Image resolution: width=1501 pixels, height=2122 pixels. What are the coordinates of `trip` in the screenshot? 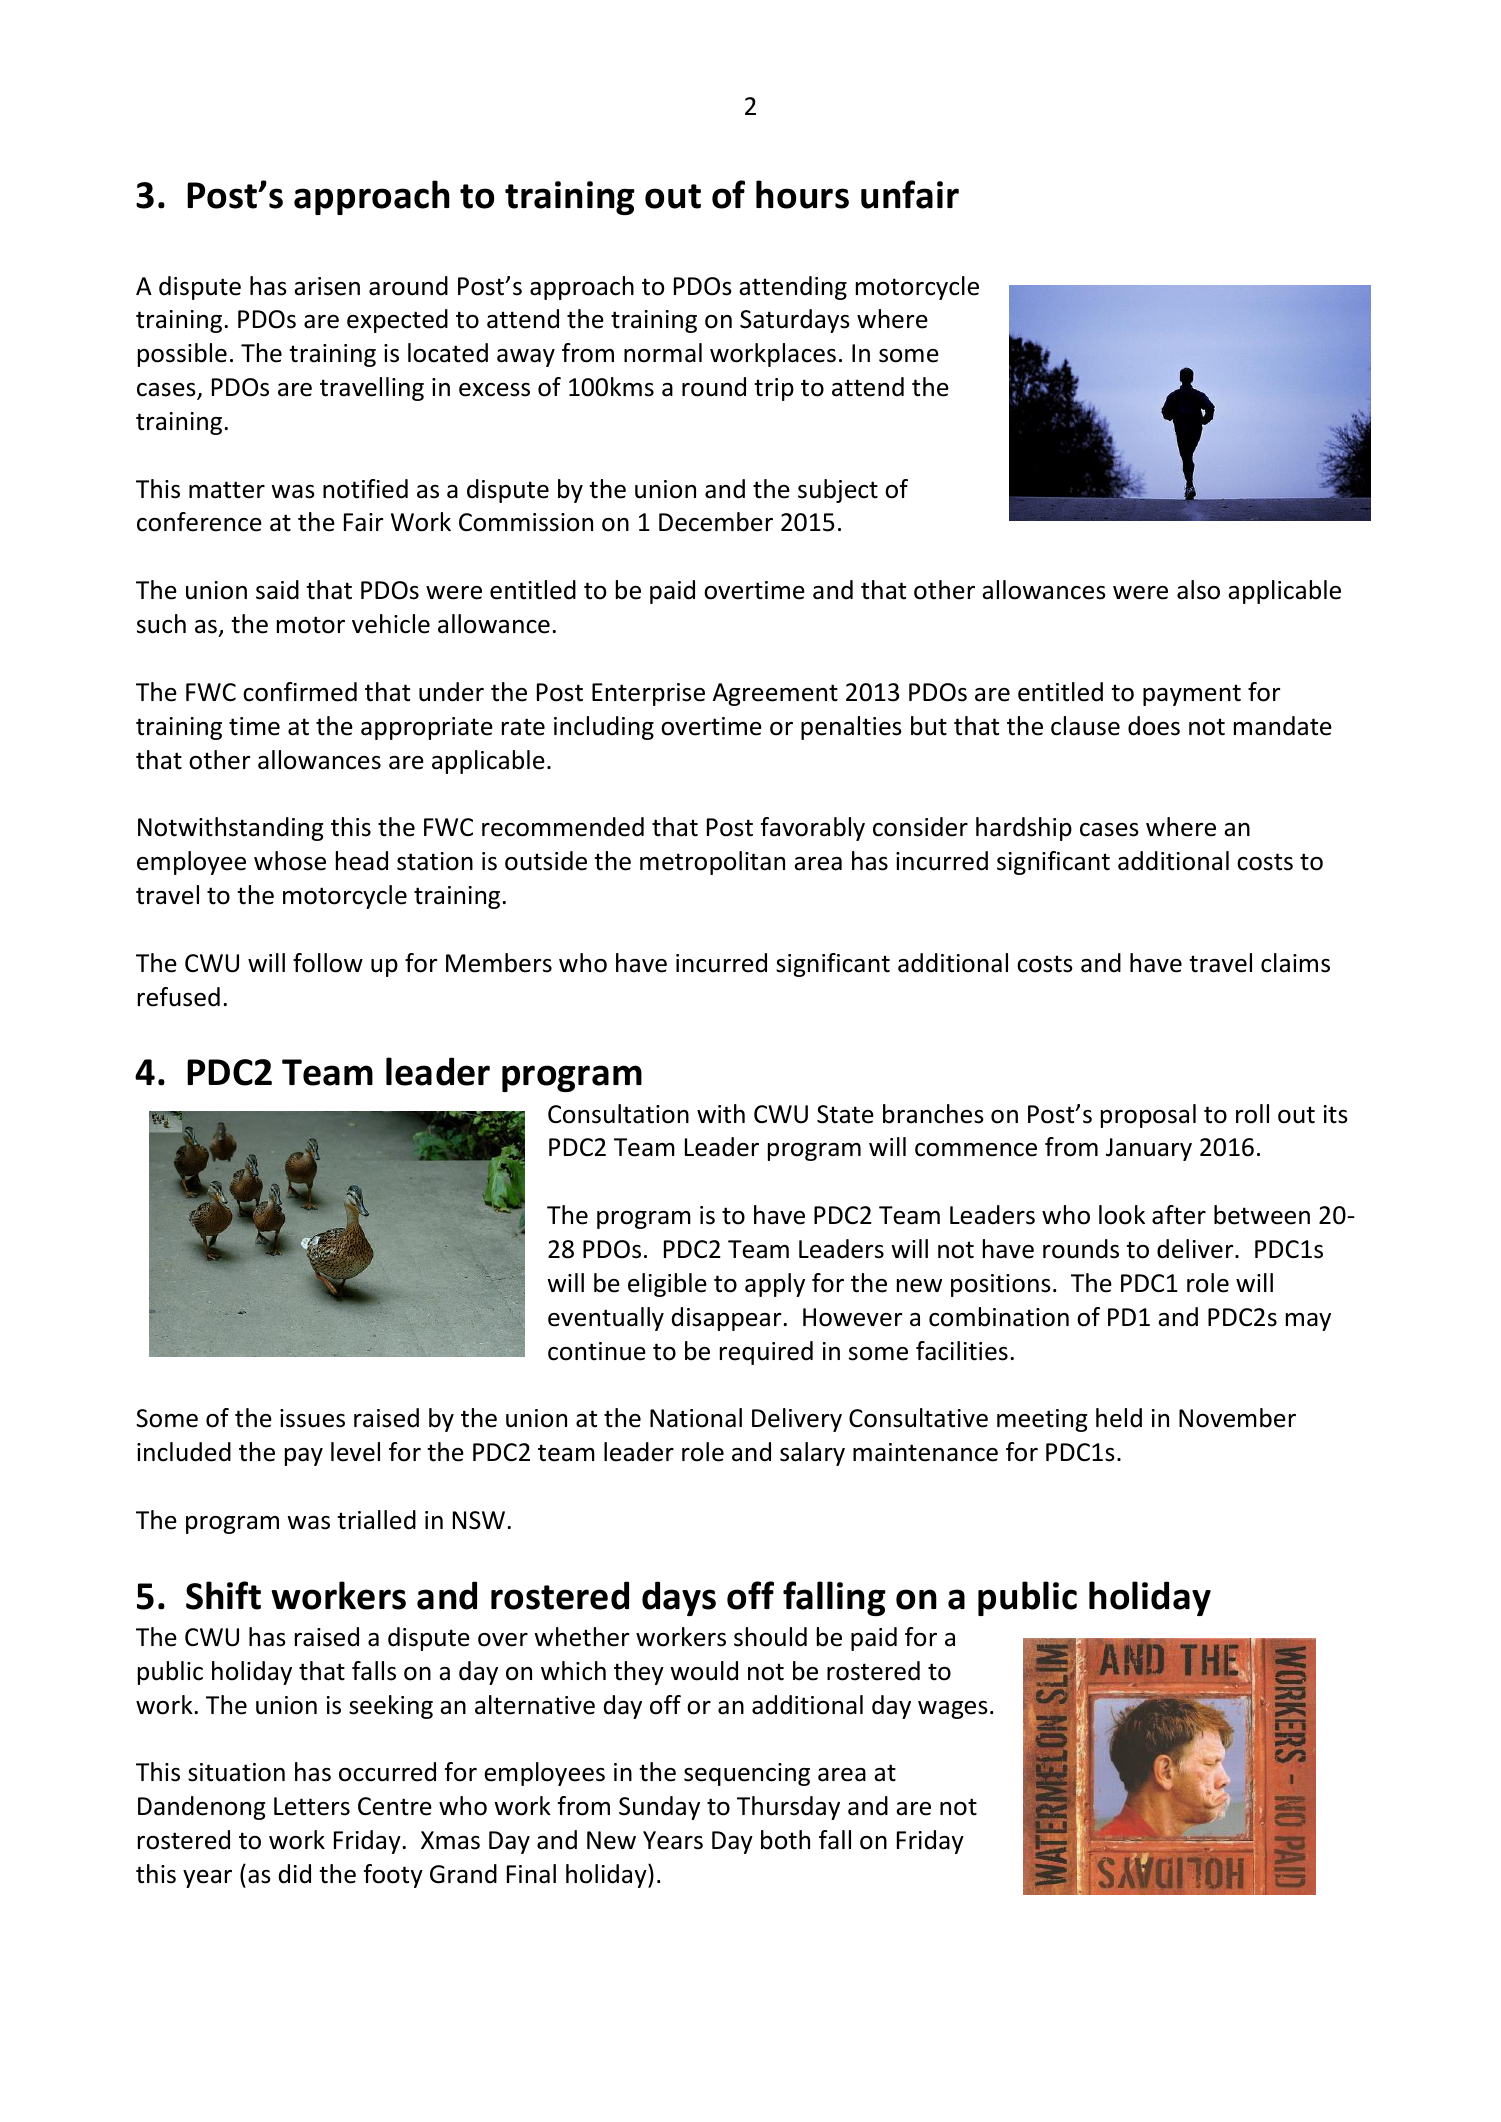 It's located at (774, 389).
